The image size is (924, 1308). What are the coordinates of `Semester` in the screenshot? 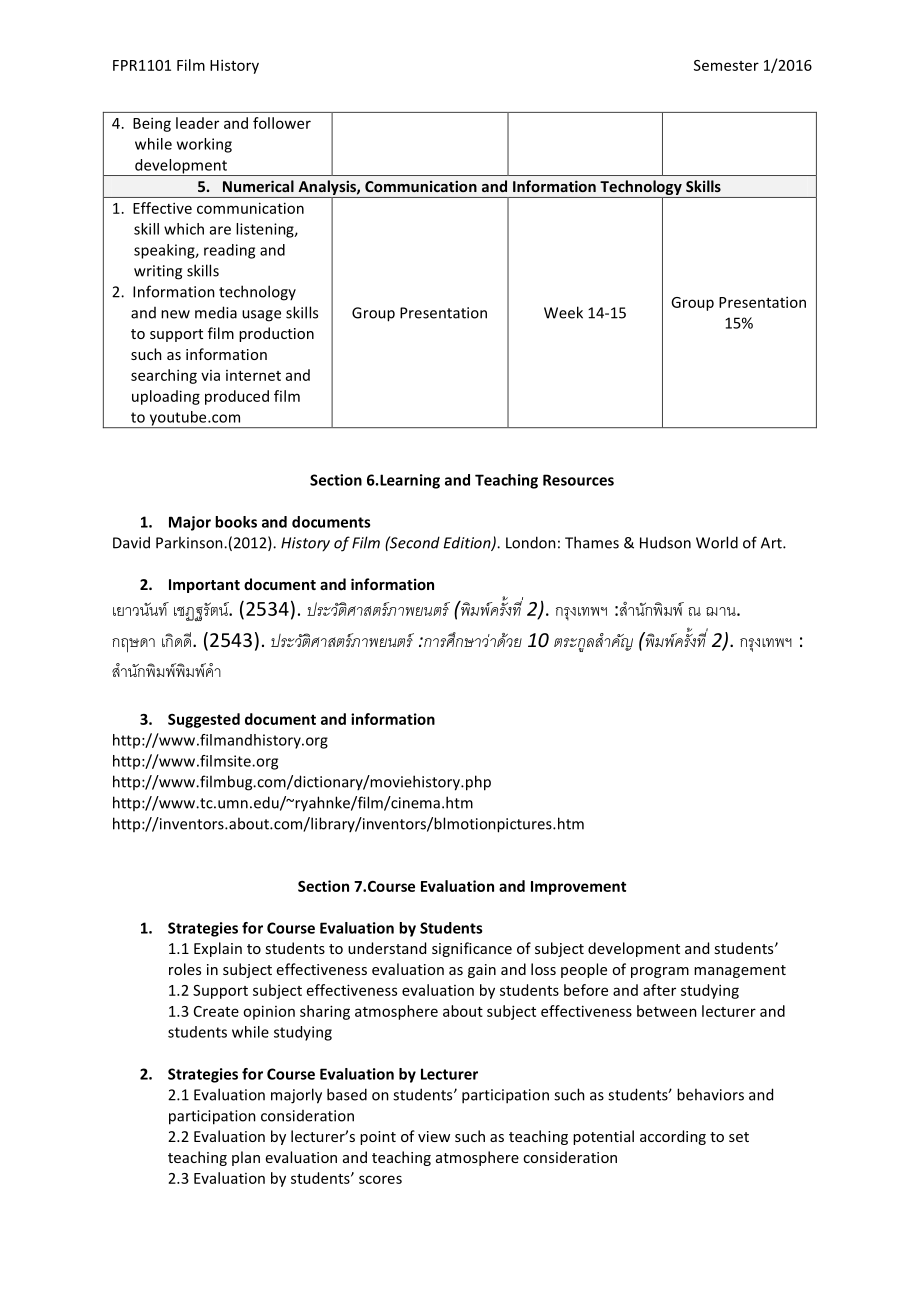 It's located at (726, 65).
